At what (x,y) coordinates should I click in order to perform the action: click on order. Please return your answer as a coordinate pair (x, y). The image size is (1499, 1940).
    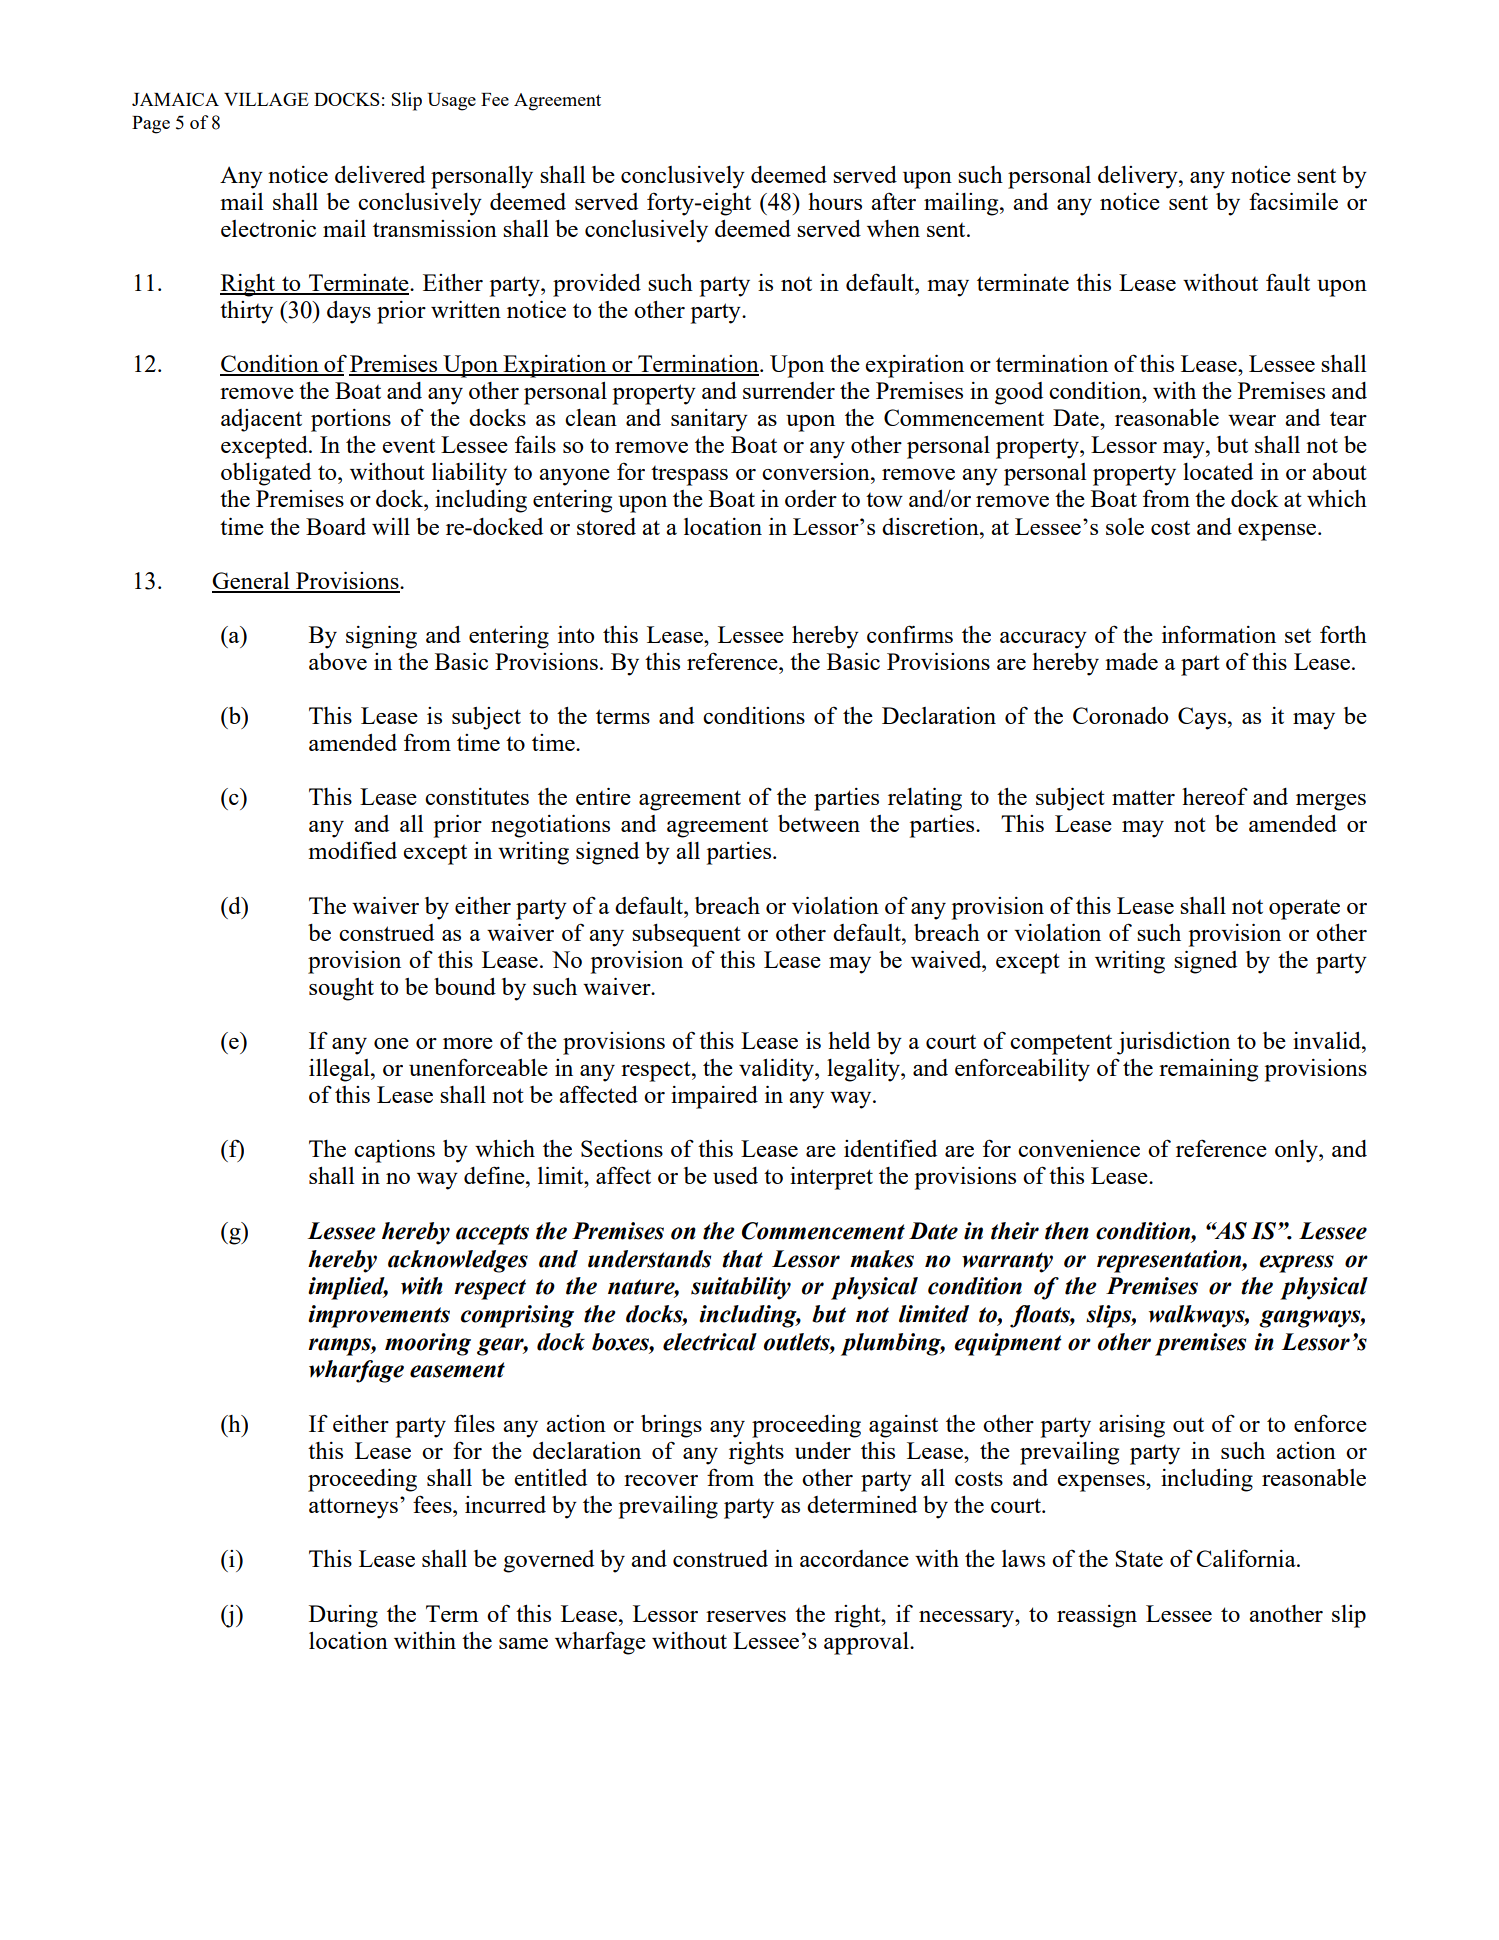
    Looking at the image, I should click on (811, 498).
